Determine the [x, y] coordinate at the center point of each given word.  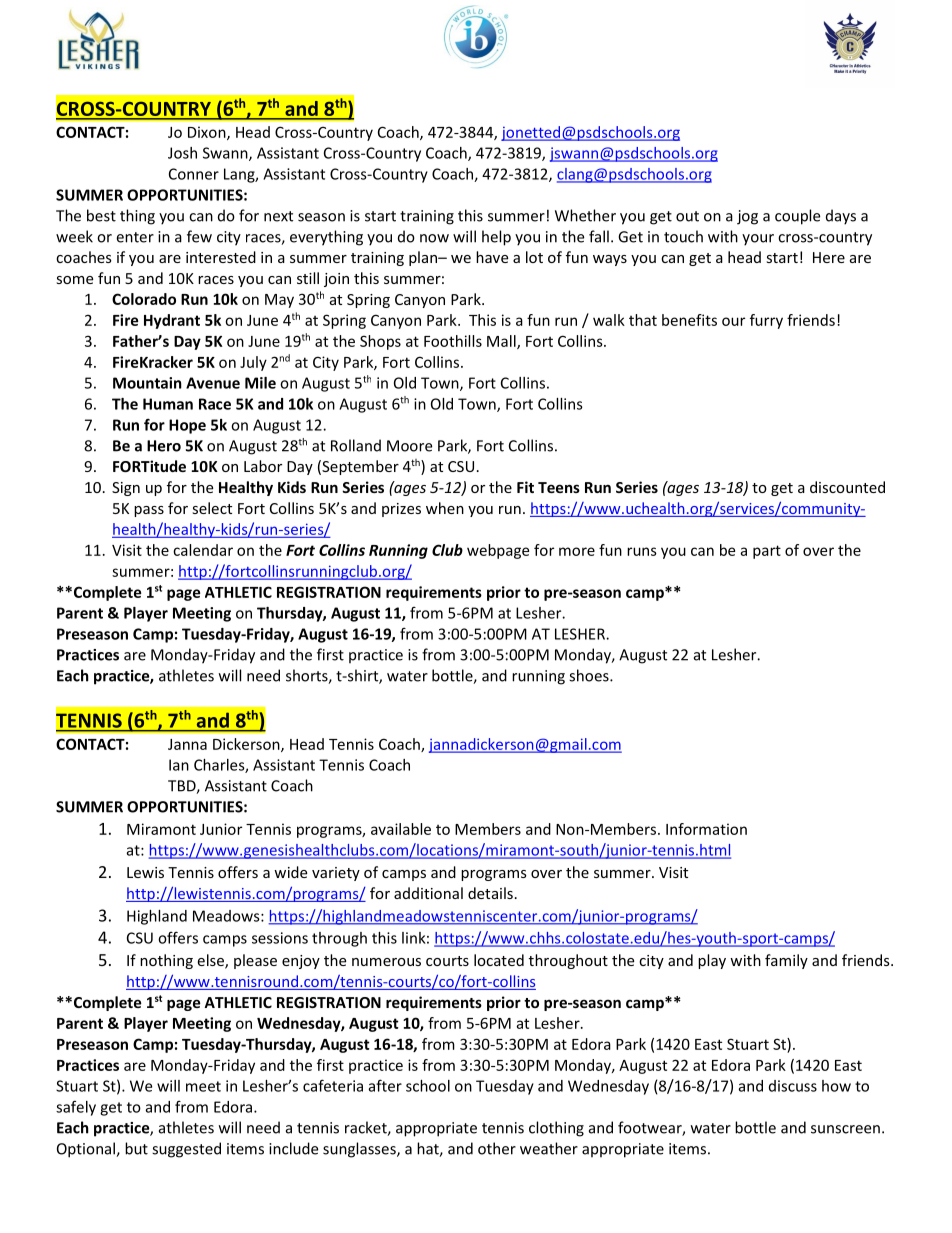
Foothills [453, 341]
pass [149, 511]
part [767, 552]
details [490, 893]
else [211, 961]
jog [747, 217]
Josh [182, 153]
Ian [179, 765]
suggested [186, 1150]
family [786, 961]
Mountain [147, 383]
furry [766, 321]
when [445, 508]
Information [706, 829]
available [401, 829]
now [434, 238]
